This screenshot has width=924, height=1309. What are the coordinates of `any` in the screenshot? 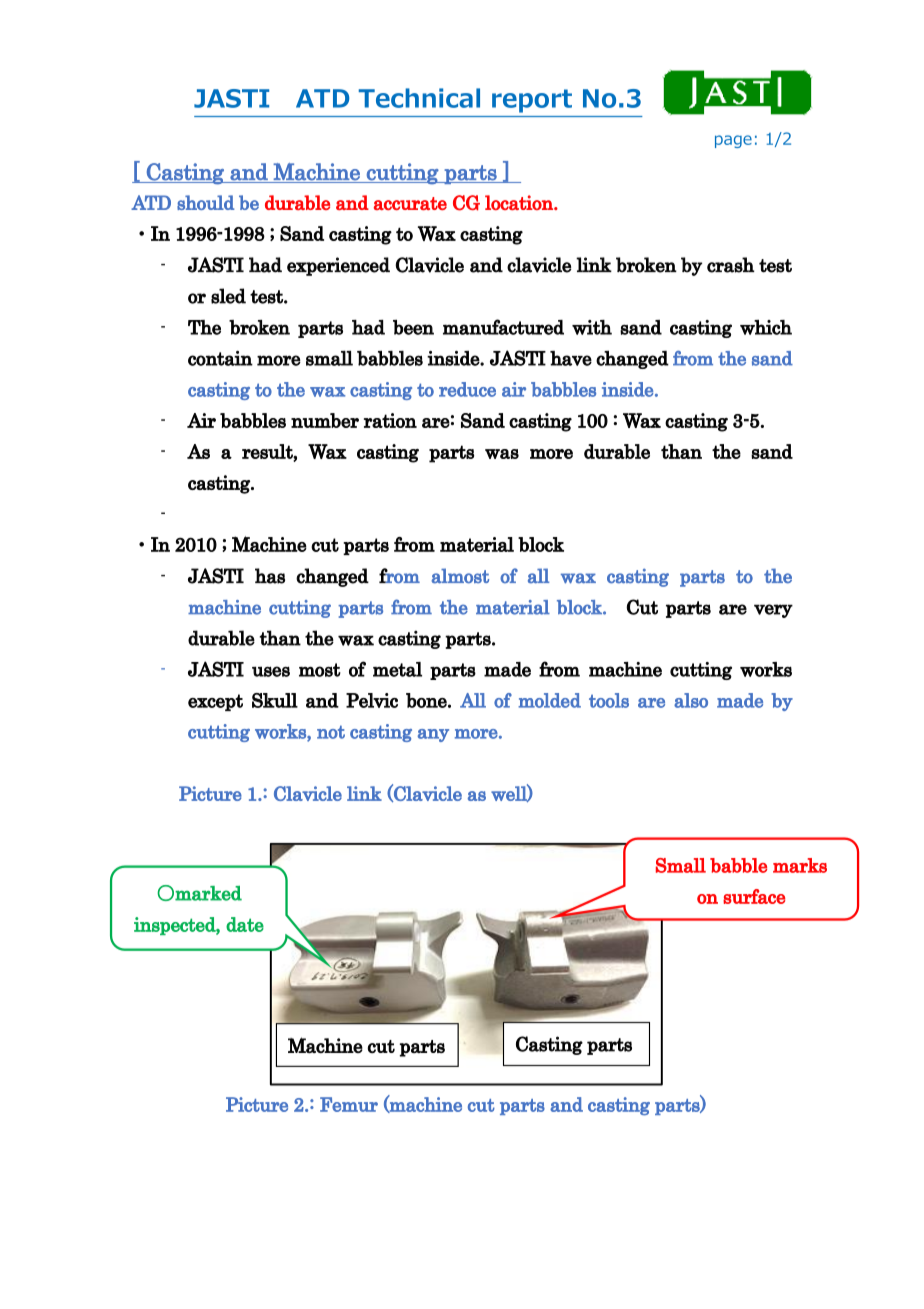 It's located at (433, 735).
